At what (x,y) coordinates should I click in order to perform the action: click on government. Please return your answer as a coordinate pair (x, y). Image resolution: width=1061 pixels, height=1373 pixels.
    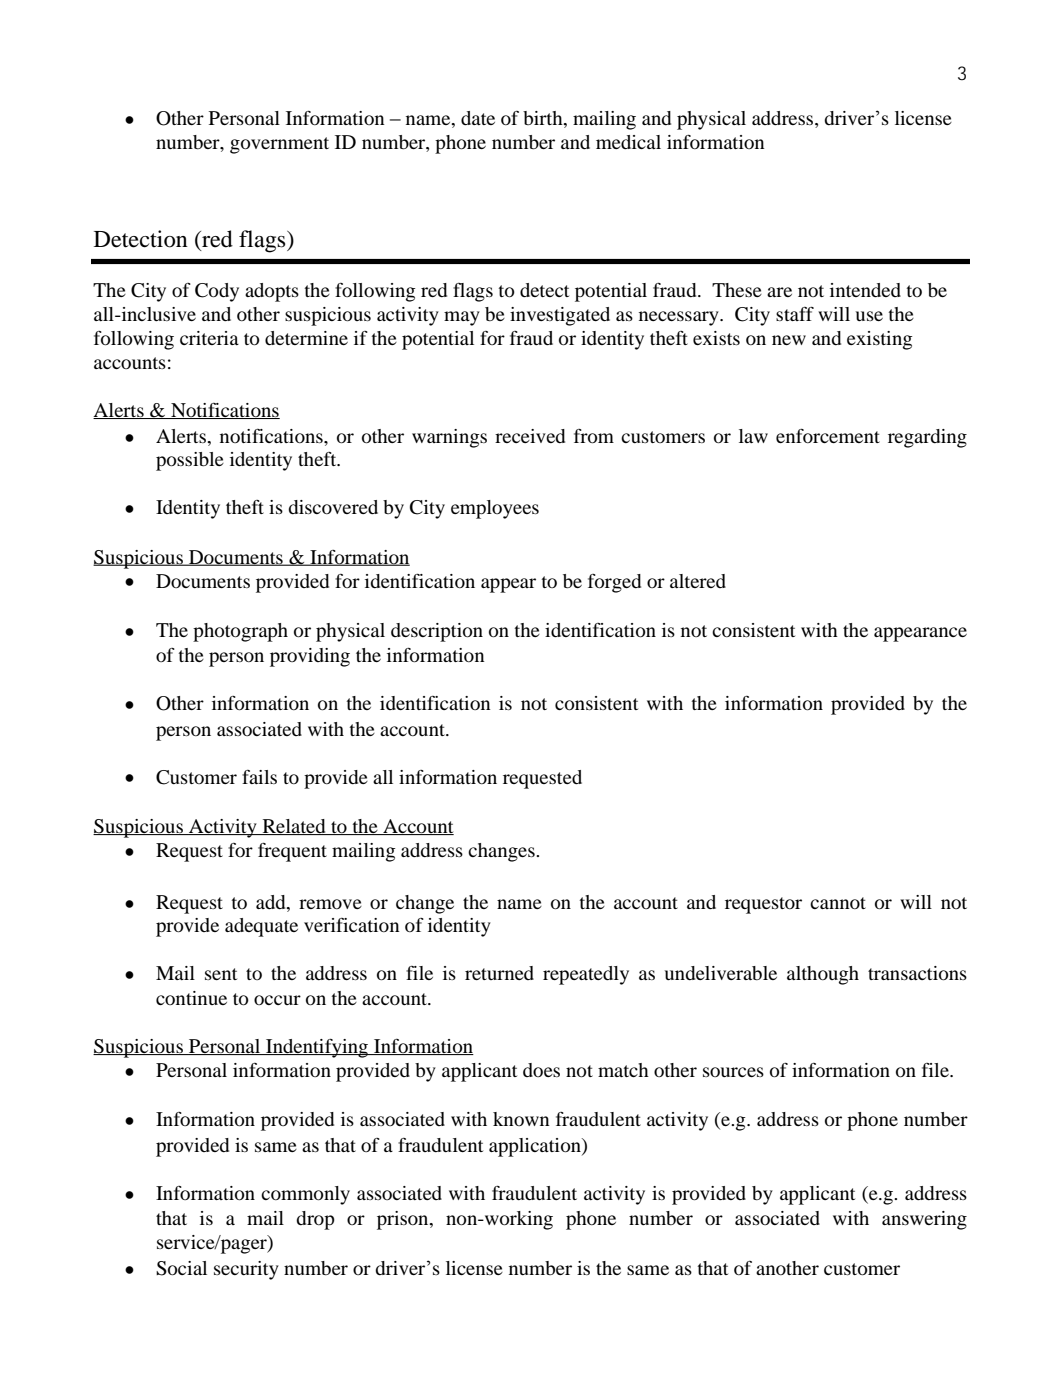
    Looking at the image, I should click on (279, 145).
